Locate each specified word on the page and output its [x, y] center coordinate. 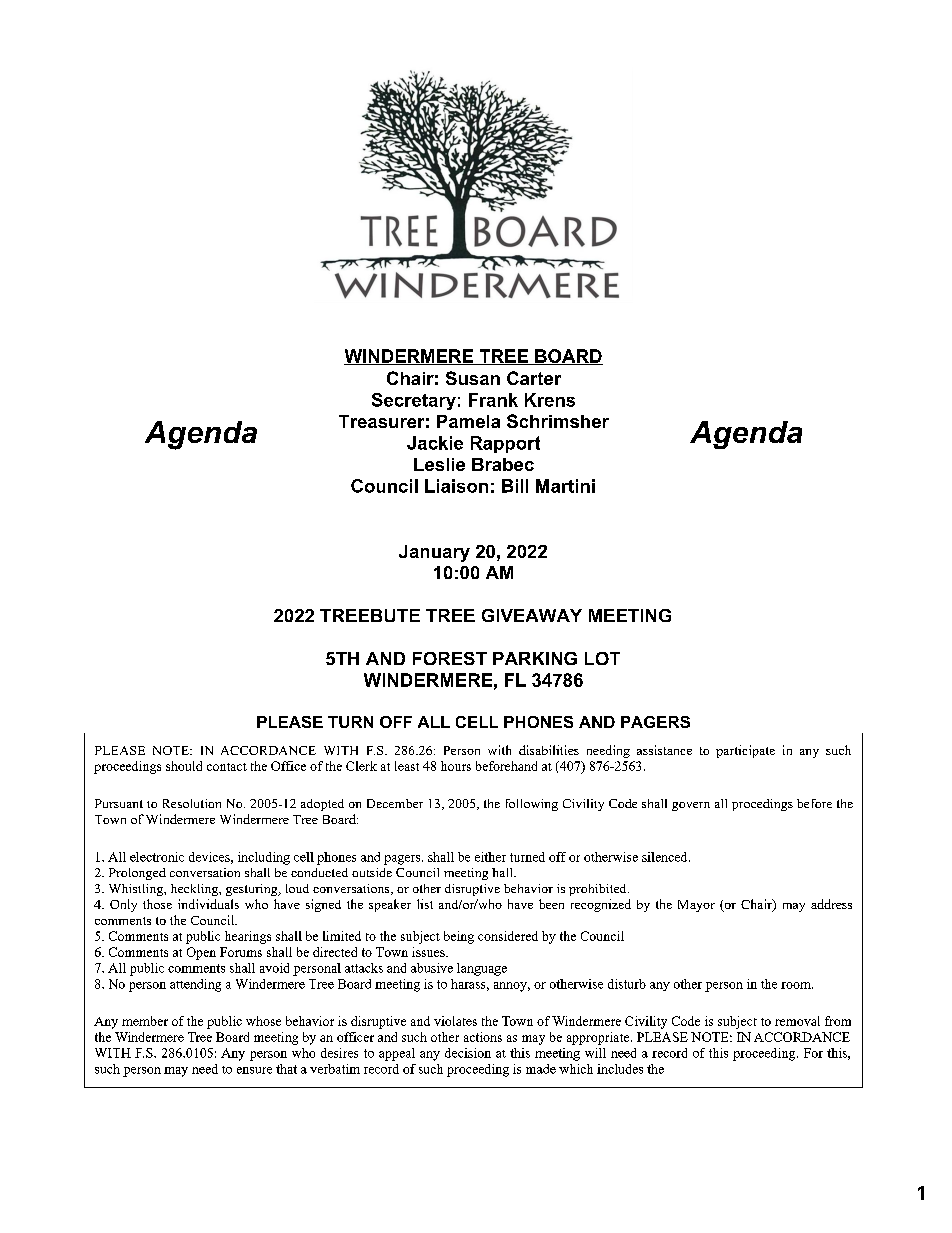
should [184, 766]
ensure [254, 1070]
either [490, 857]
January [434, 553]
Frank [493, 400]
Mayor [696, 906]
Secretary [414, 401]
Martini [565, 486]
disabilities [549, 750]
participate [745, 751]
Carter [534, 378]
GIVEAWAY [532, 615]
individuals [208, 904]
